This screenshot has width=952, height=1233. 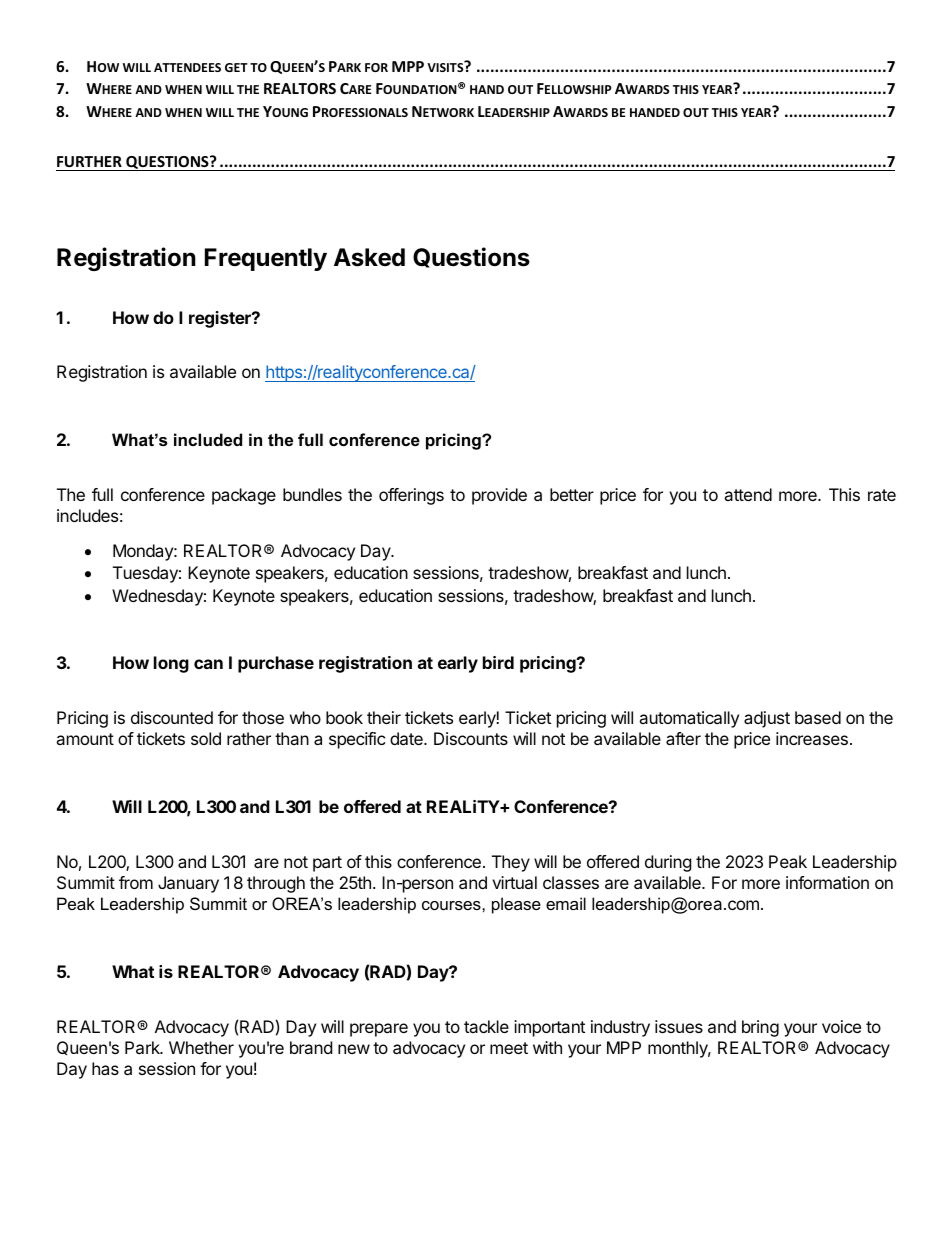 I want to click on Whether, so click(x=201, y=1047).
